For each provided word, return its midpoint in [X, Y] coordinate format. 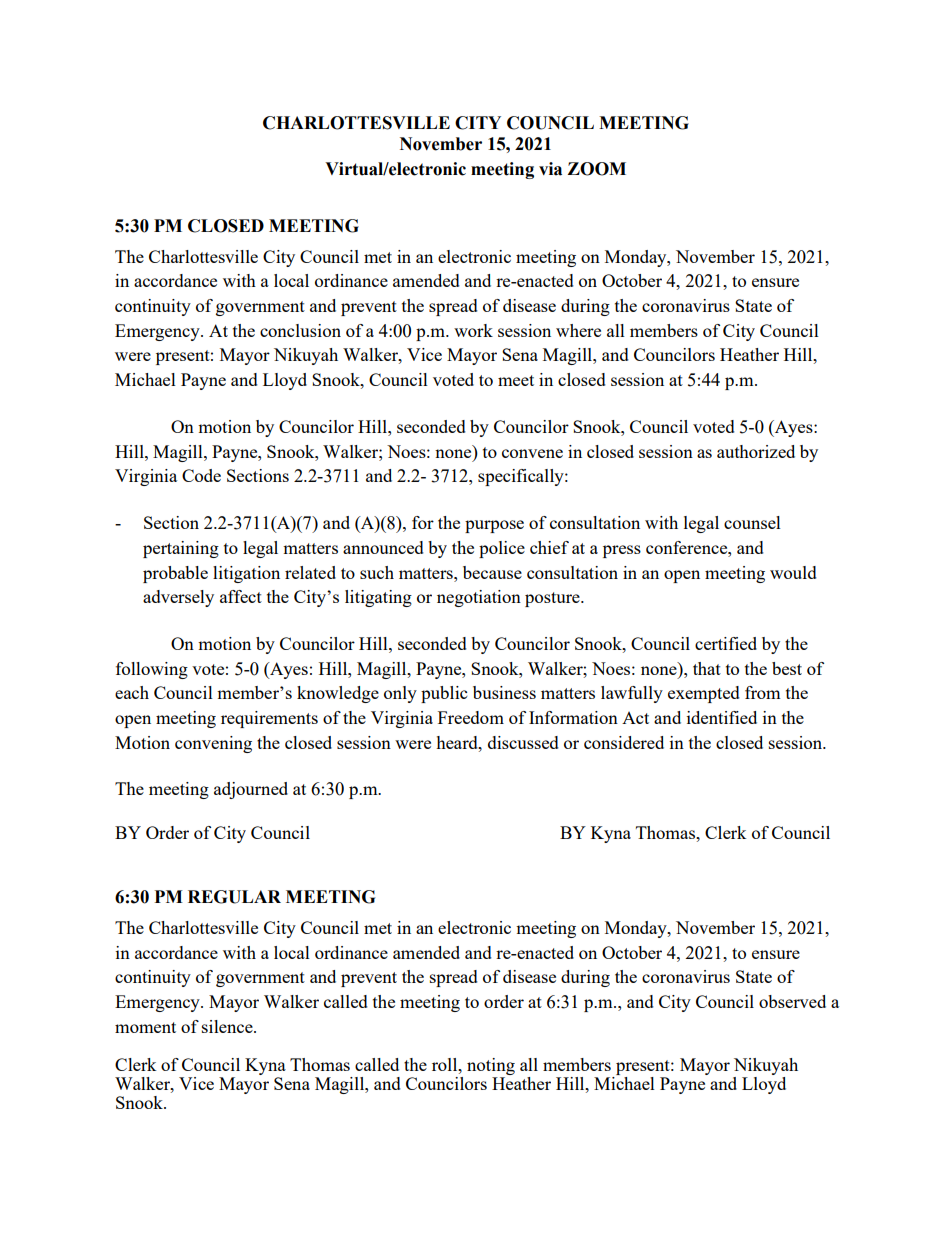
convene [532, 453]
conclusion [300, 330]
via [550, 169]
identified [722, 717]
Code [201, 475]
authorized [756, 451]
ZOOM [596, 169]
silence [228, 1026]
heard [458, 742]
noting [491, 1068]
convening [213, 744]
